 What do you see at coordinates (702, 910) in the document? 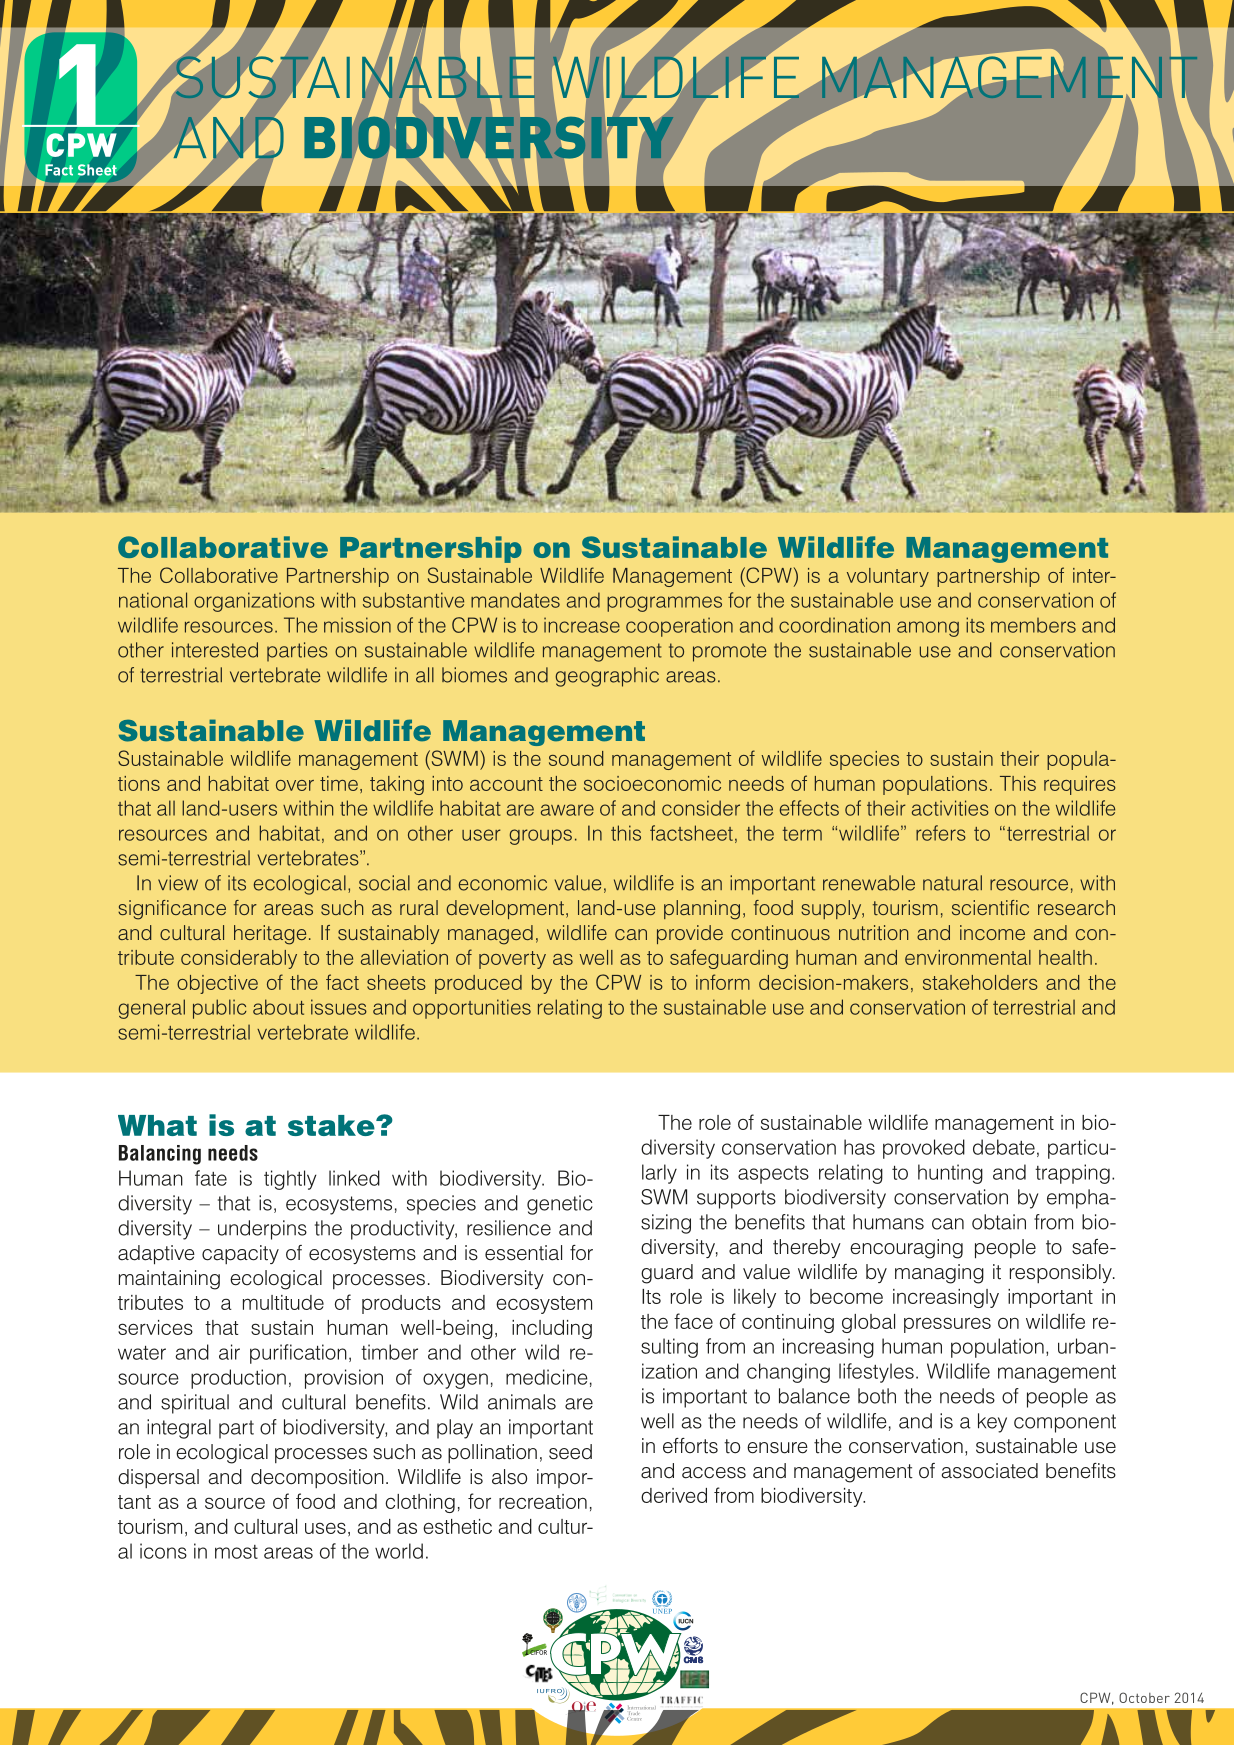
I see `planning` at bounding box center [702, 910].
